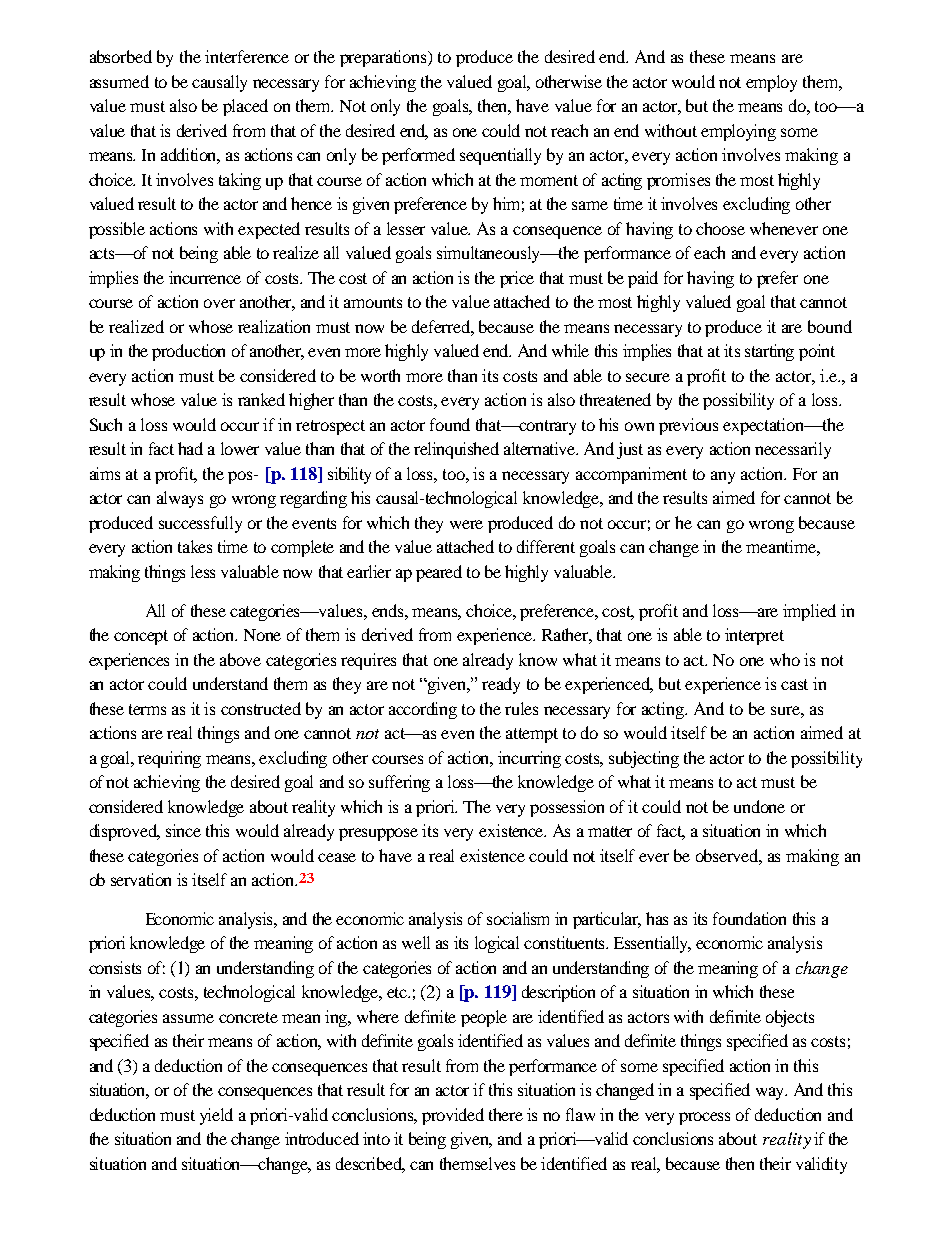 Image resolution: width=952 pixels, height=1233 pixels. Describe the element at coordinates (188, 352) in the image. I see `production` at that location.
